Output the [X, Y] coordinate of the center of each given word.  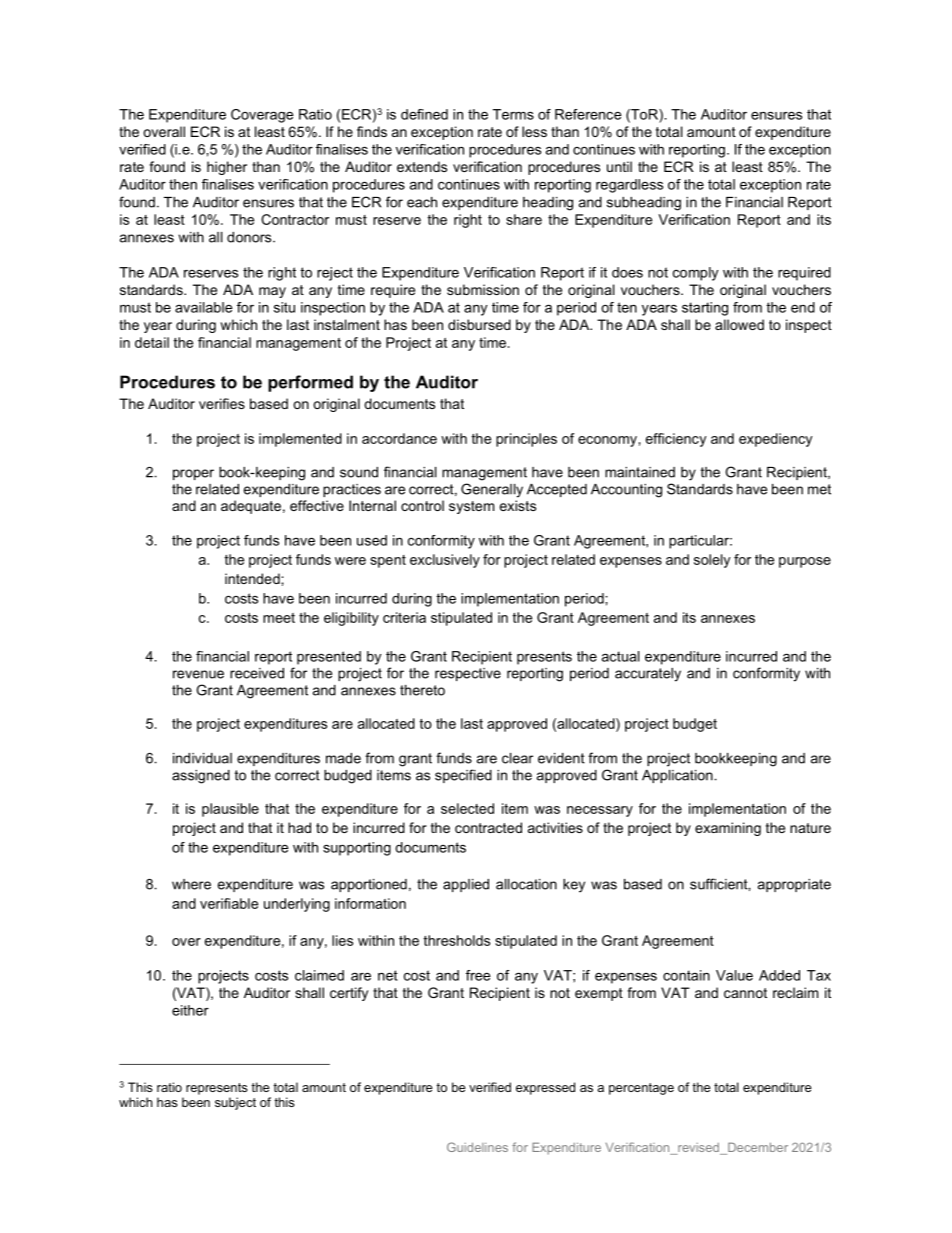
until [619, 166]
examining [728, 829]
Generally [492, 490]
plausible [230, 810]
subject [235, 1103]
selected [467, 808]
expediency [776, 440]
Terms [513, 114]
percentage [641, 1089]
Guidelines [477, 1147]
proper [193, 474]
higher [227, 168]
